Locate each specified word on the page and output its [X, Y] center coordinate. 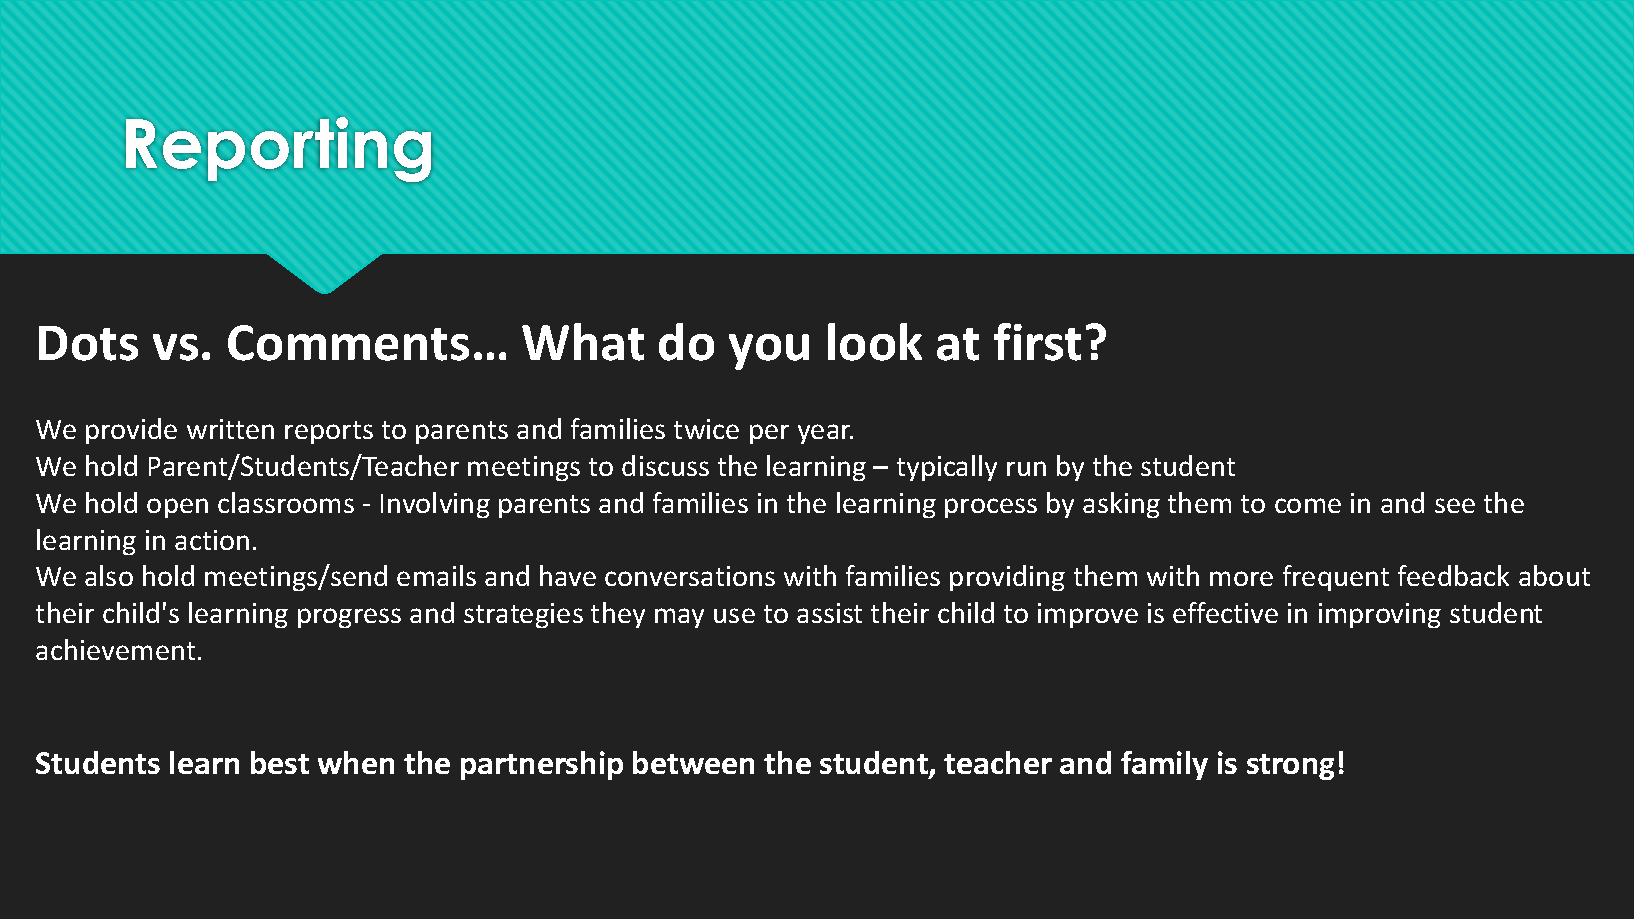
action [212, 540]
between [693, 762]
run [1026, 468]
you [769, 352]
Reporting [278, 149]
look [875, 342]
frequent [1336, 578]
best [280, 762]
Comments [348, 343]
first [1037, 342]
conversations [690, 576]
